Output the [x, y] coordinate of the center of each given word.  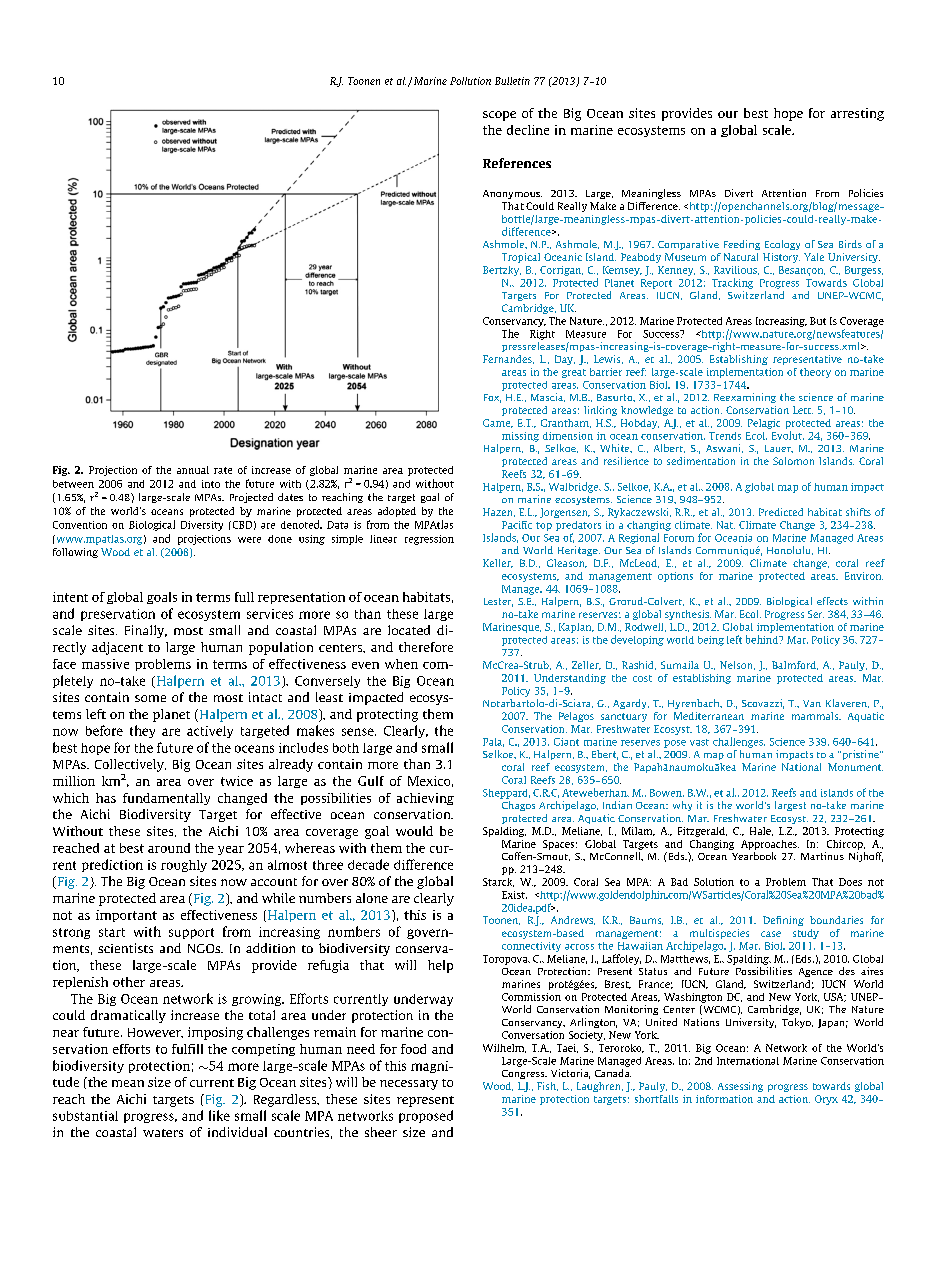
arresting [857, 114]
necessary [409, 1085]
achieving [425, 799]
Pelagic [764, 424]
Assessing [740, 1087]
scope [499, 116]
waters [163, 1133]
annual [193, 470]
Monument [855, 767]
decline [528, 130]
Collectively [130, 765]
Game [498, 423]
